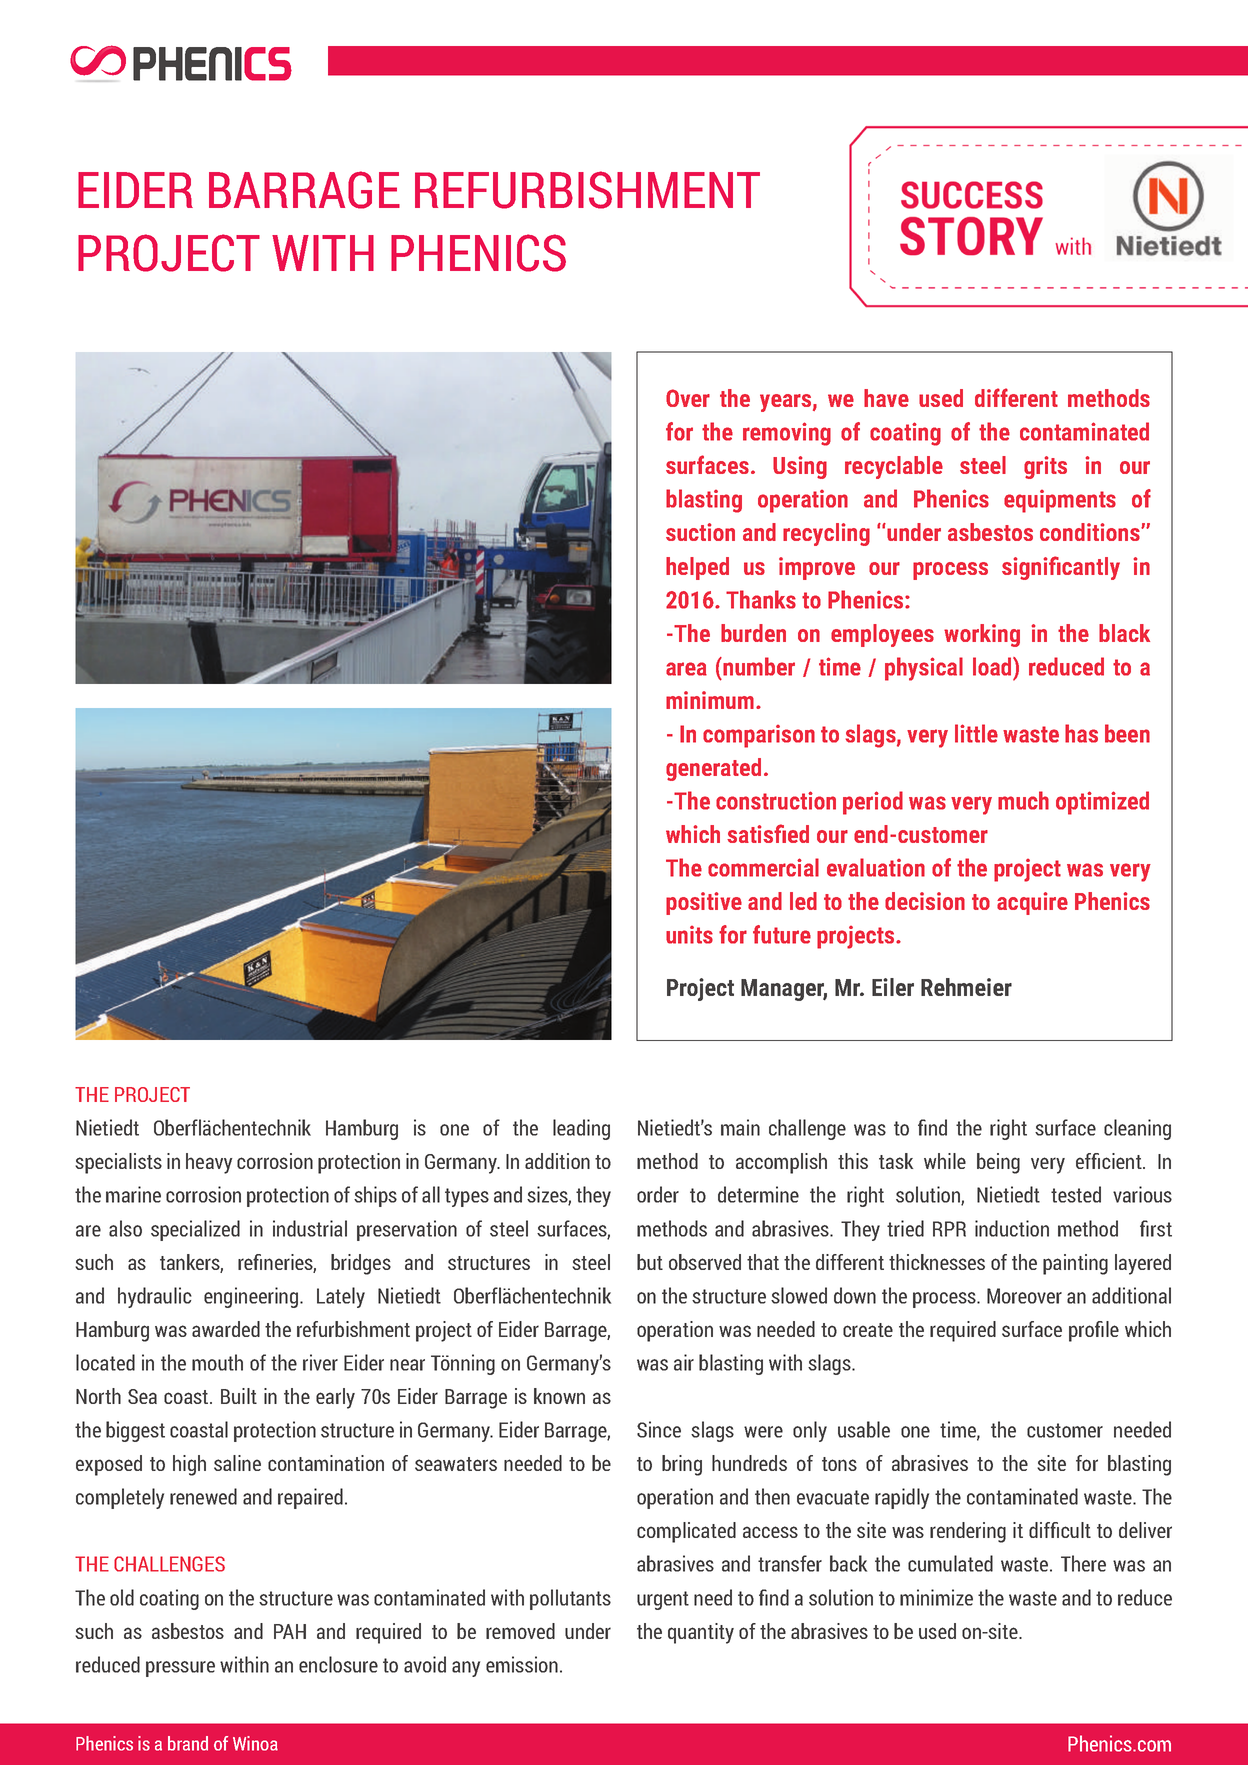 The image size is (1248, 1765). Describe the element at coordinates (251, 1297) in the page. I see `engineering` at that location.
